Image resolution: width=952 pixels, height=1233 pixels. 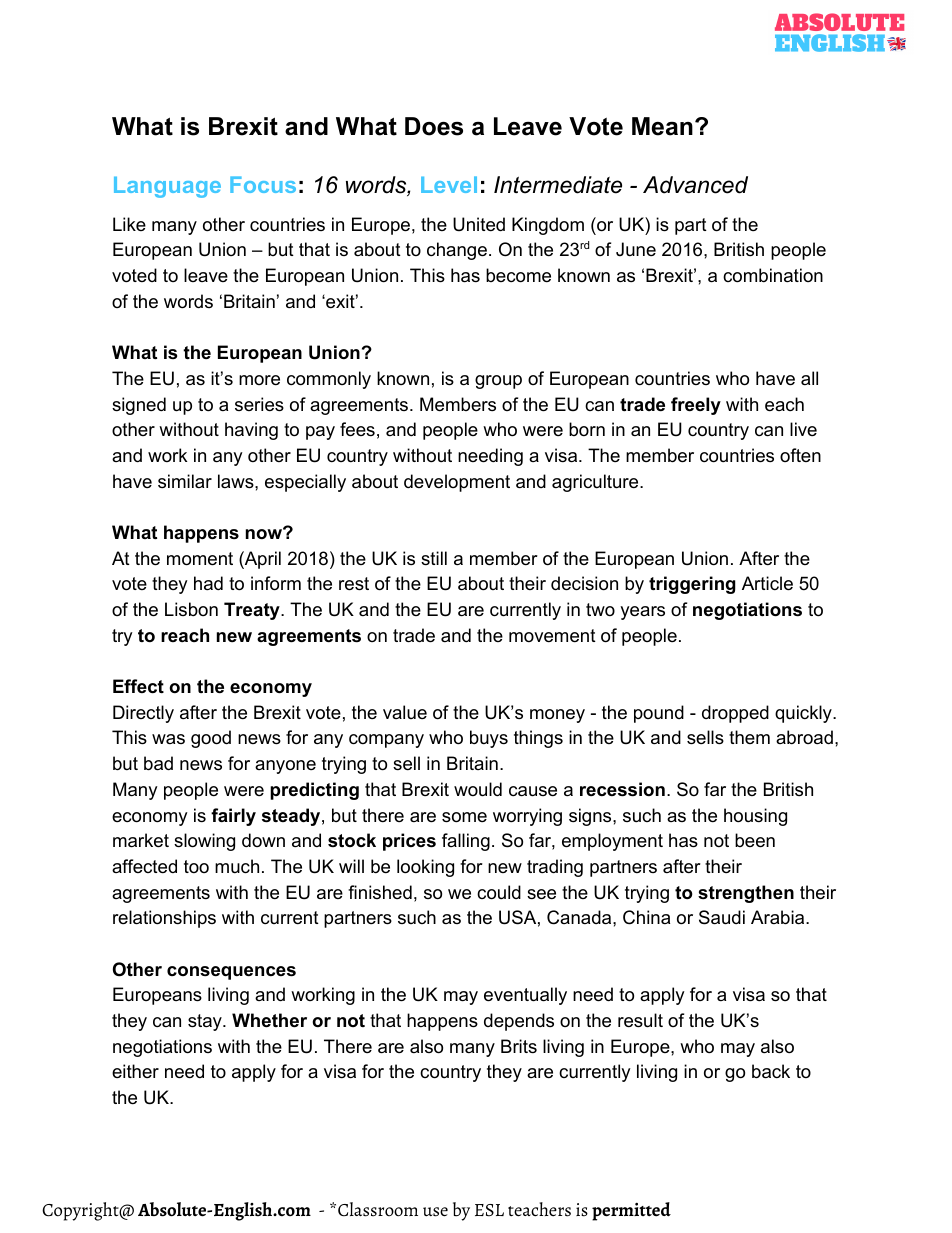 What do you see at coordinates (498, 382) in the screenshot?
I see `group` at bounding box center [498, 382].
